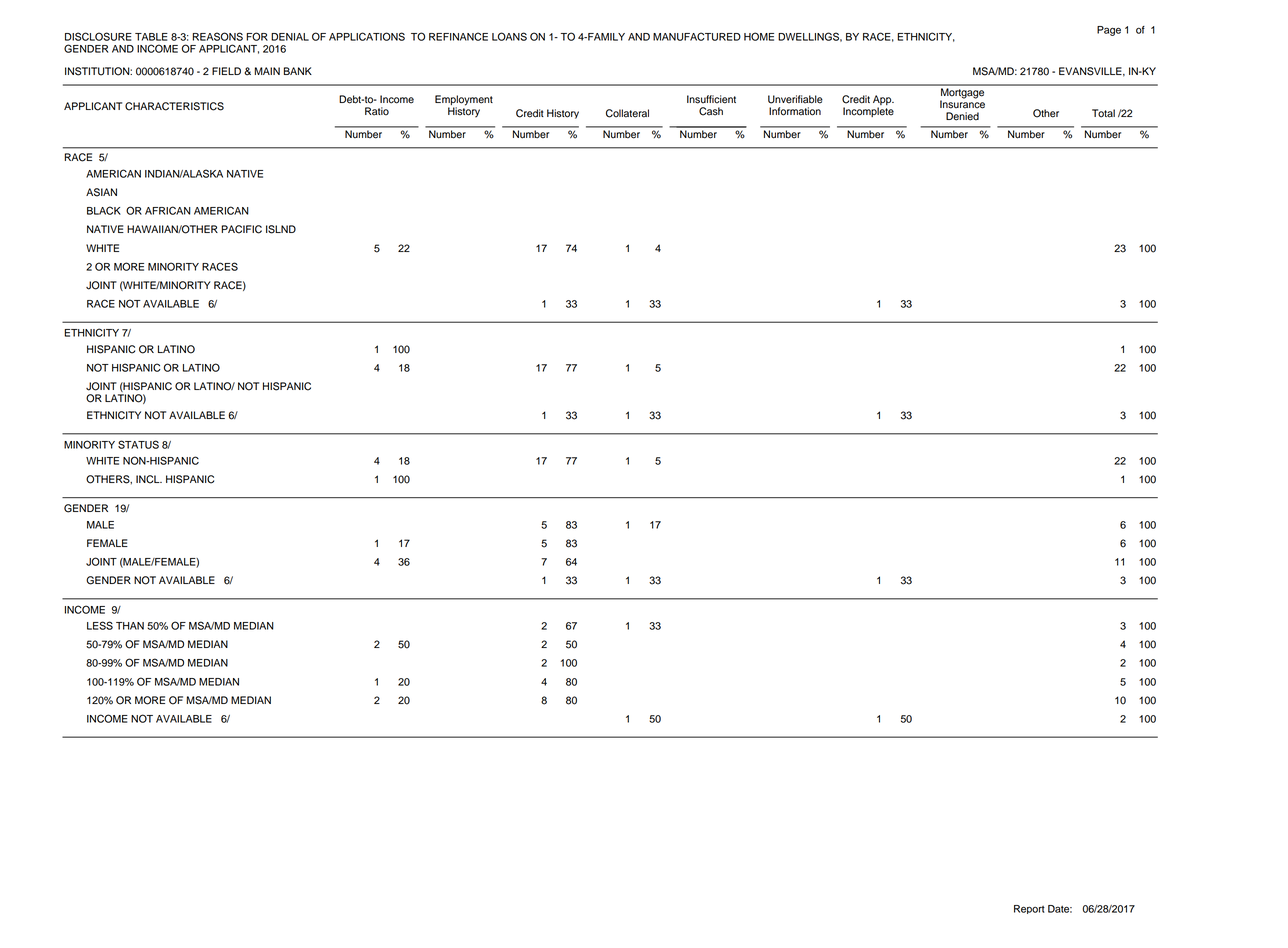 The image size is (1288, 948). I want to click on AFRICAN, so click(168, 210).
